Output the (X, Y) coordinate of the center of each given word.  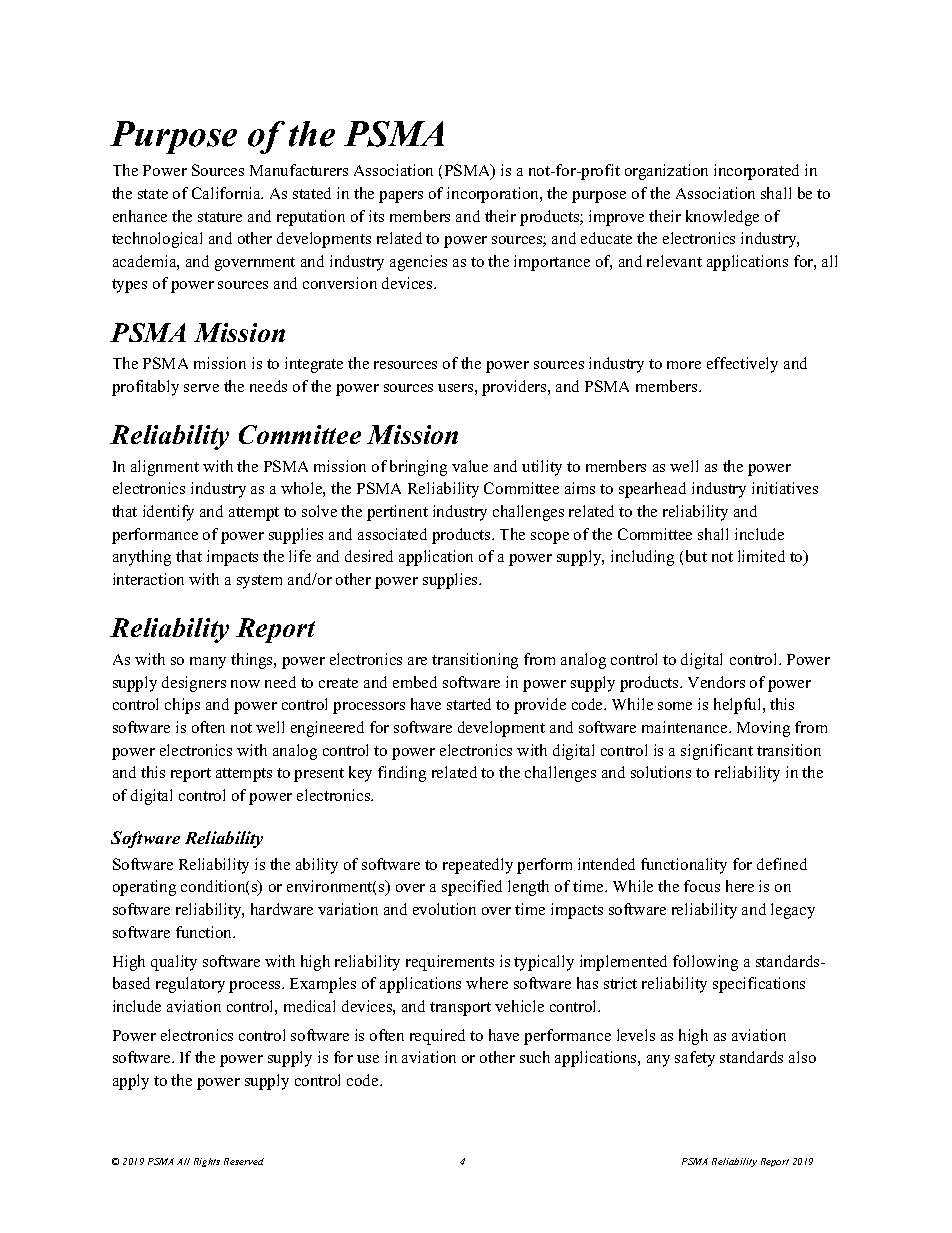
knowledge (722, 218)
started (469, 704)
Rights (207, 1162)
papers (401, 197)
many (208, 663)
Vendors (716, 682)
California (227, 193)
